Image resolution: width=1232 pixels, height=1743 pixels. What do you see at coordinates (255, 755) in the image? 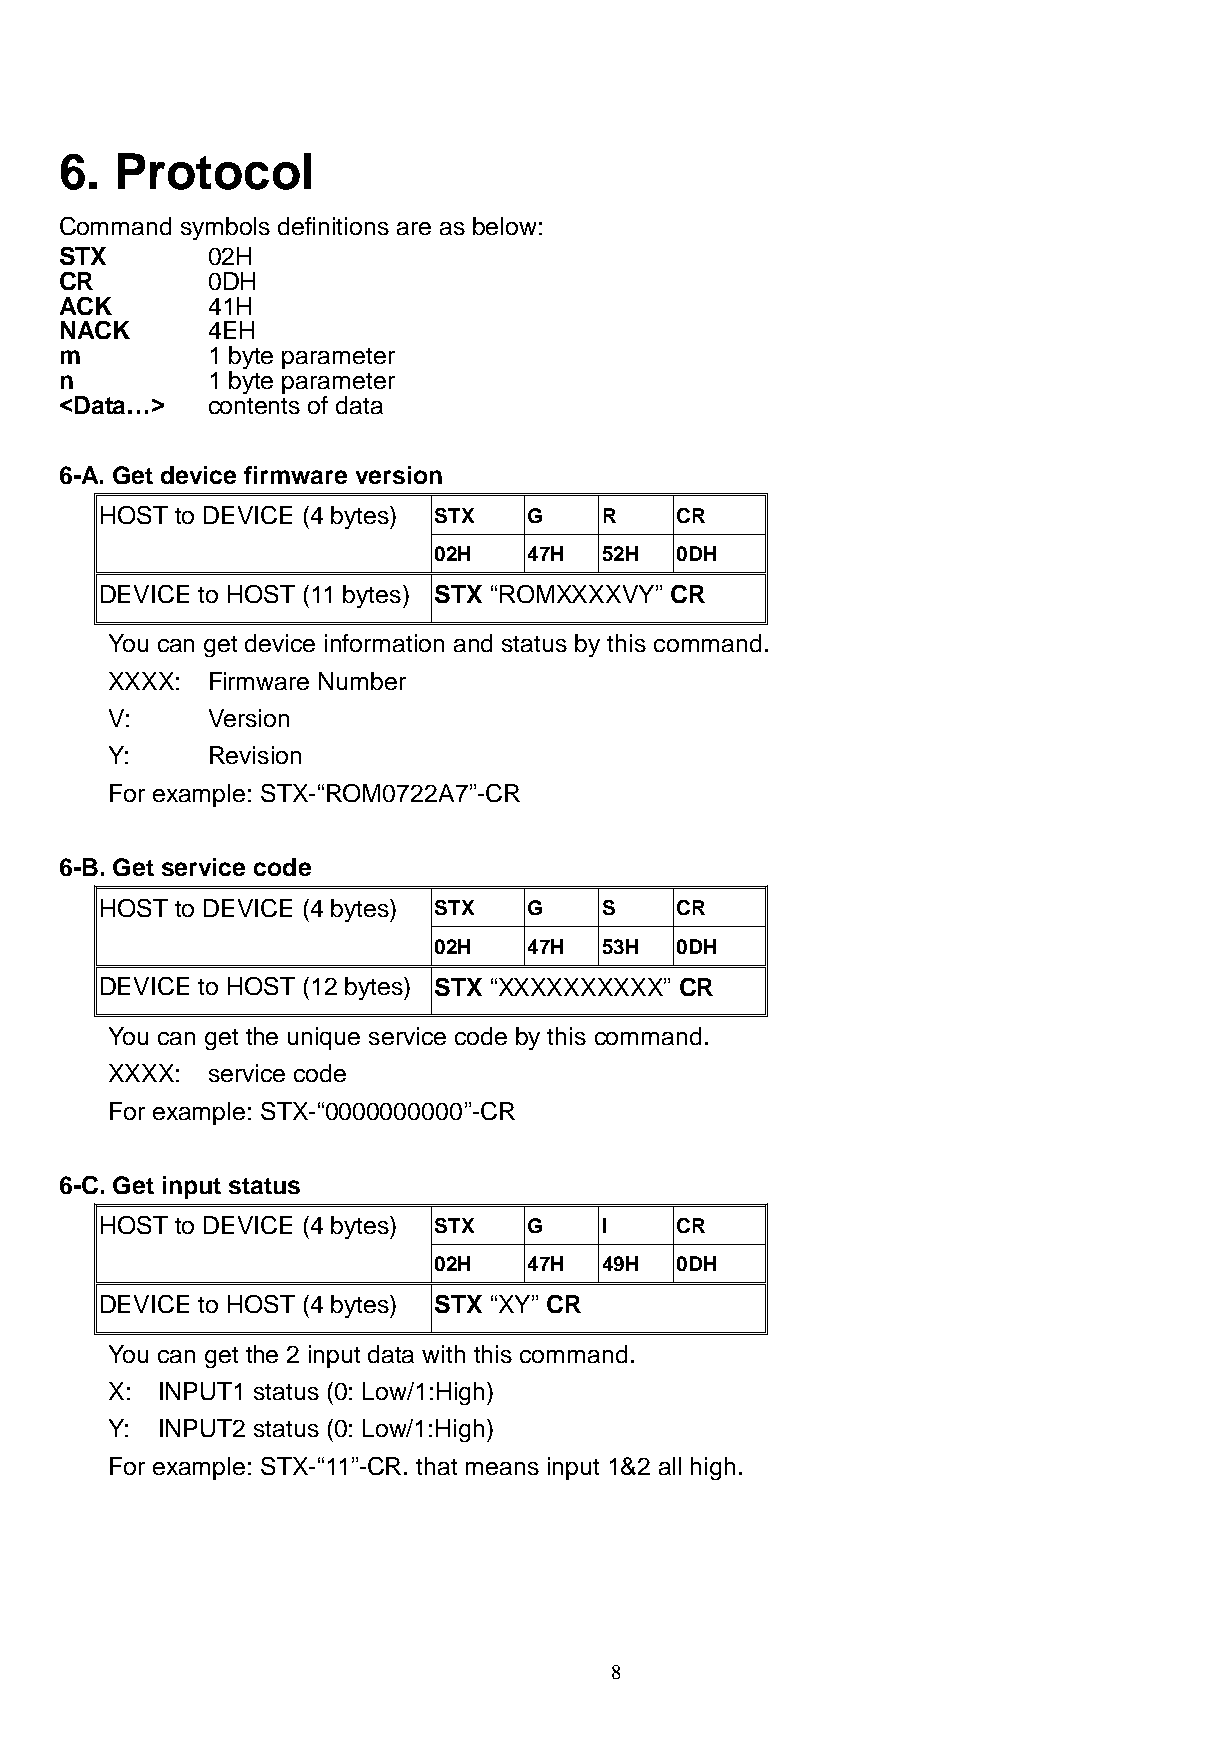
I see `Revision` at bounding box center [255, 755].
